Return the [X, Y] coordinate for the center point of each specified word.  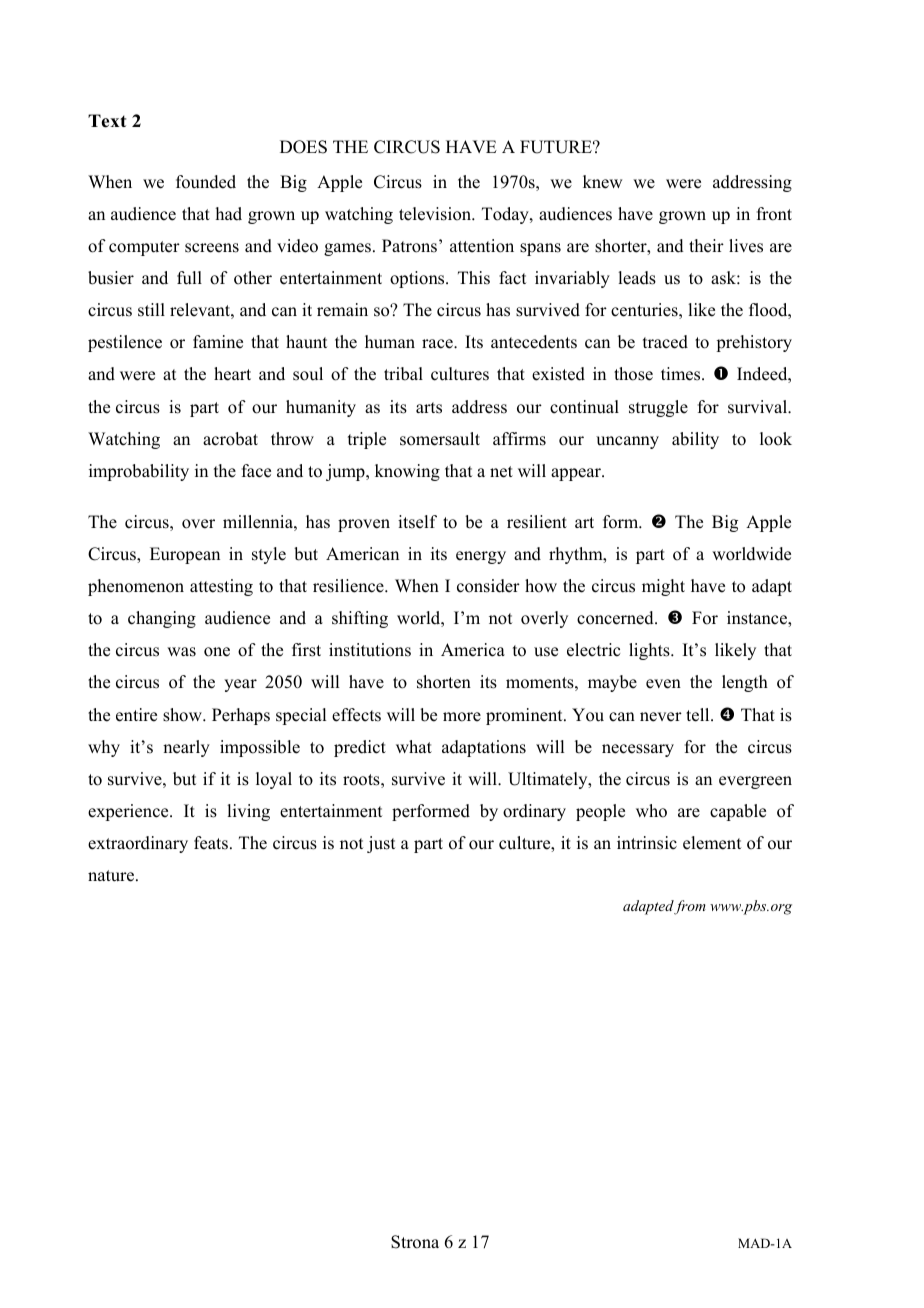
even [663, 684]
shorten [444, 682]
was [181, 652]
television [436, 214]
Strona [415, 1242]
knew [602, 182]
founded [206, 182]
